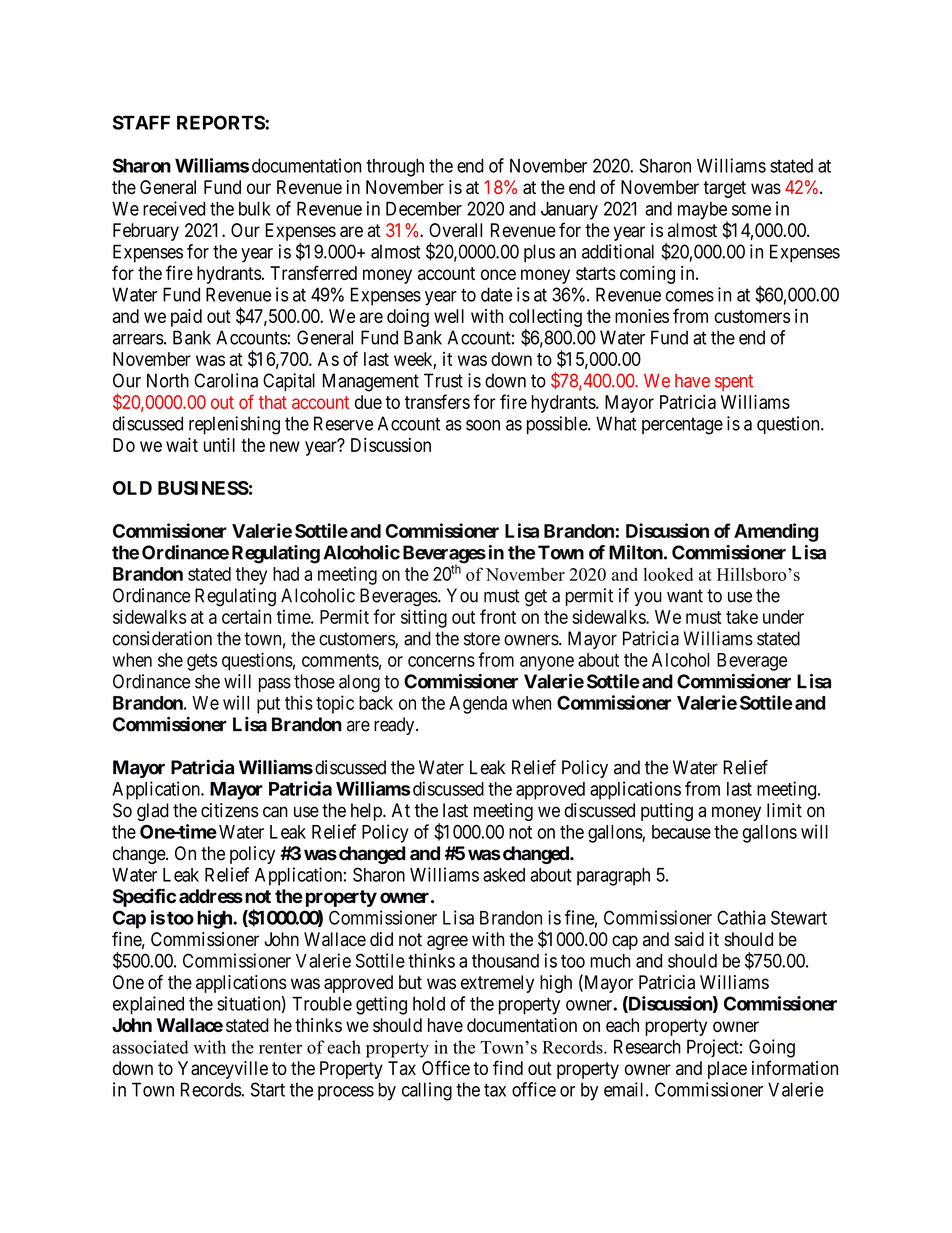 This screenshot has width=952, height=1233. I want to click on through, so click(395, 168).
